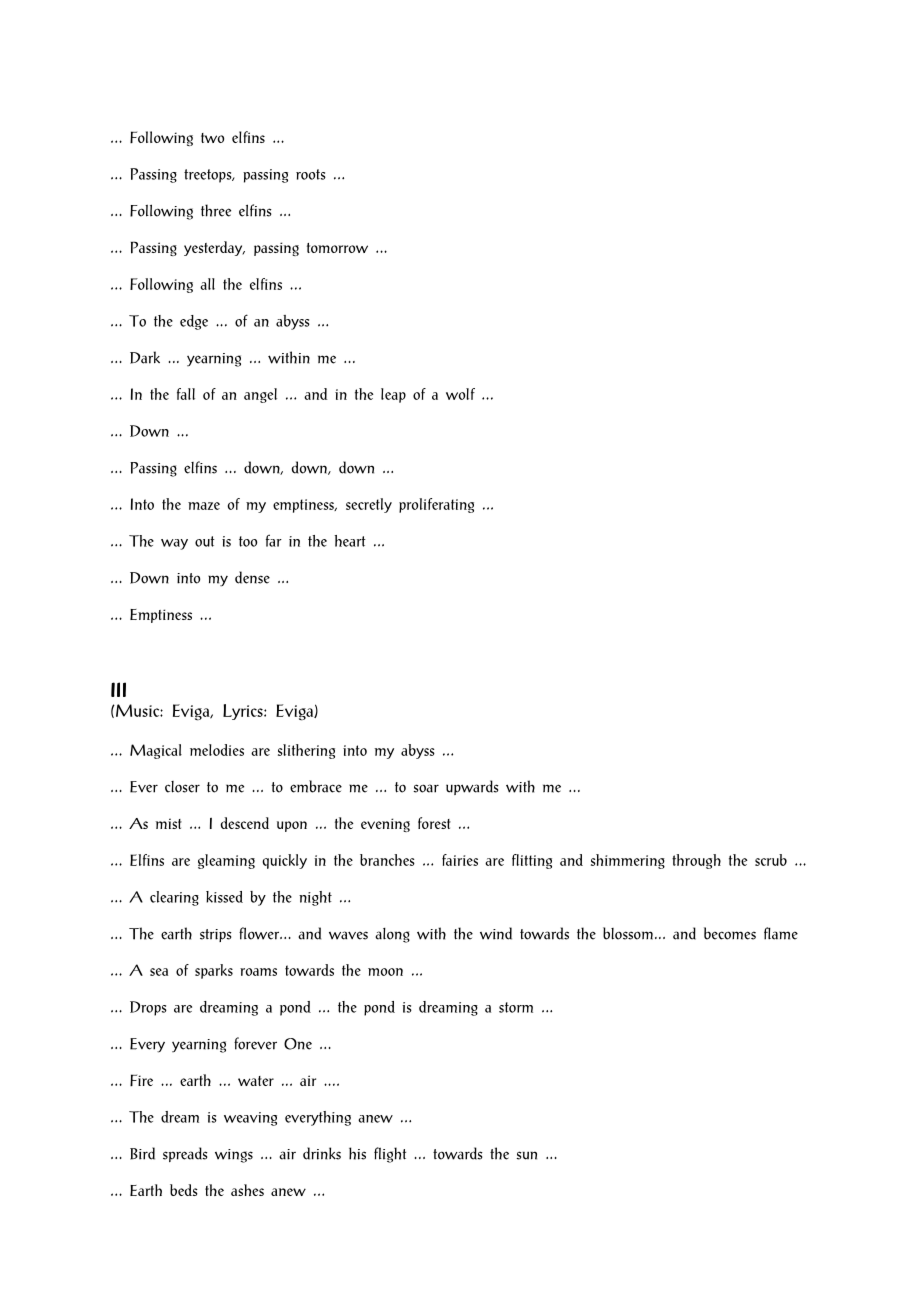 The width and height of the document is (924, 1308). What do you see at coordinates (460, 394) in the document?
I see `wolf` at bounding box center [460, 394].
